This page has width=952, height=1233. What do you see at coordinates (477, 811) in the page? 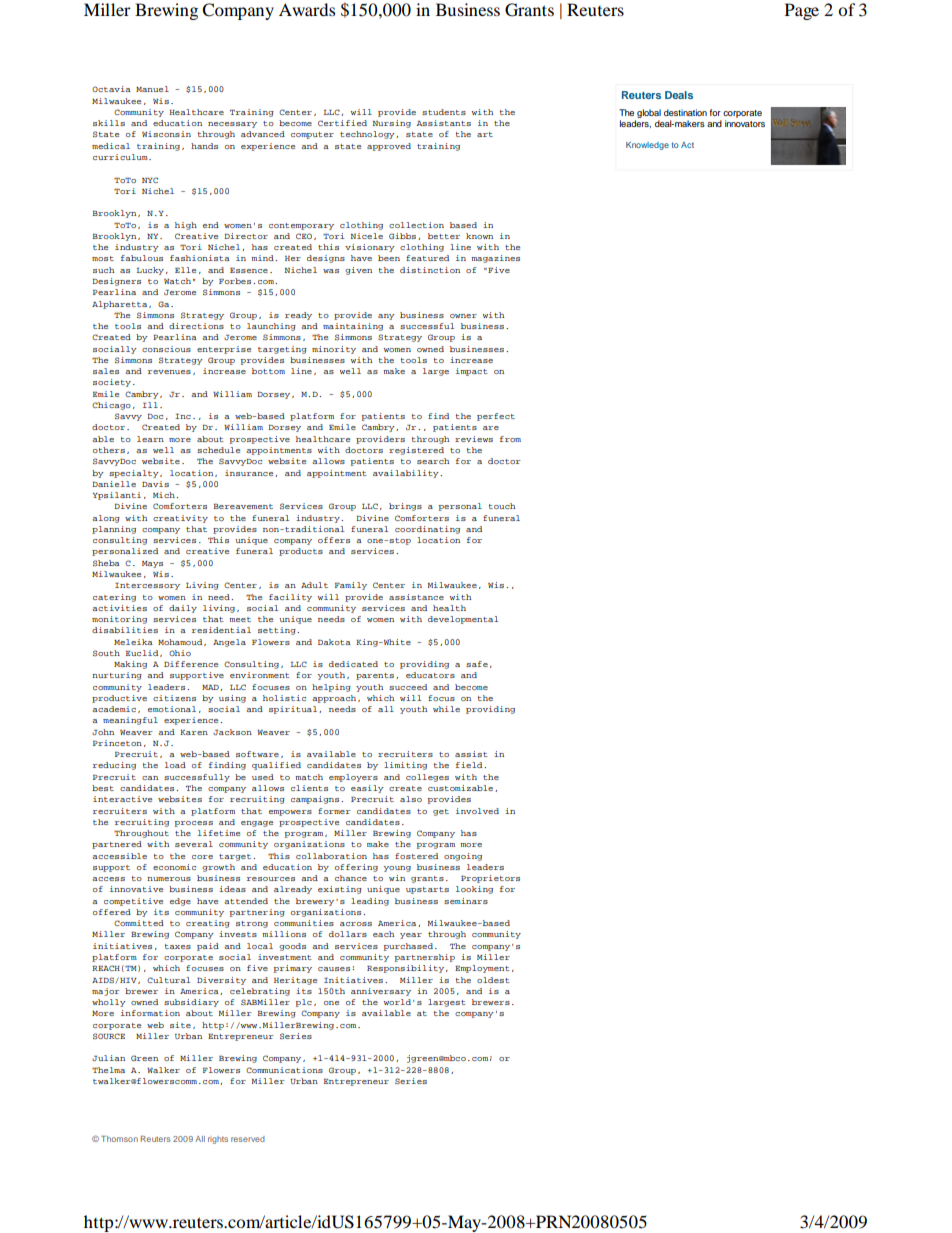
I see `involved` at bounding box center [477, 811].
